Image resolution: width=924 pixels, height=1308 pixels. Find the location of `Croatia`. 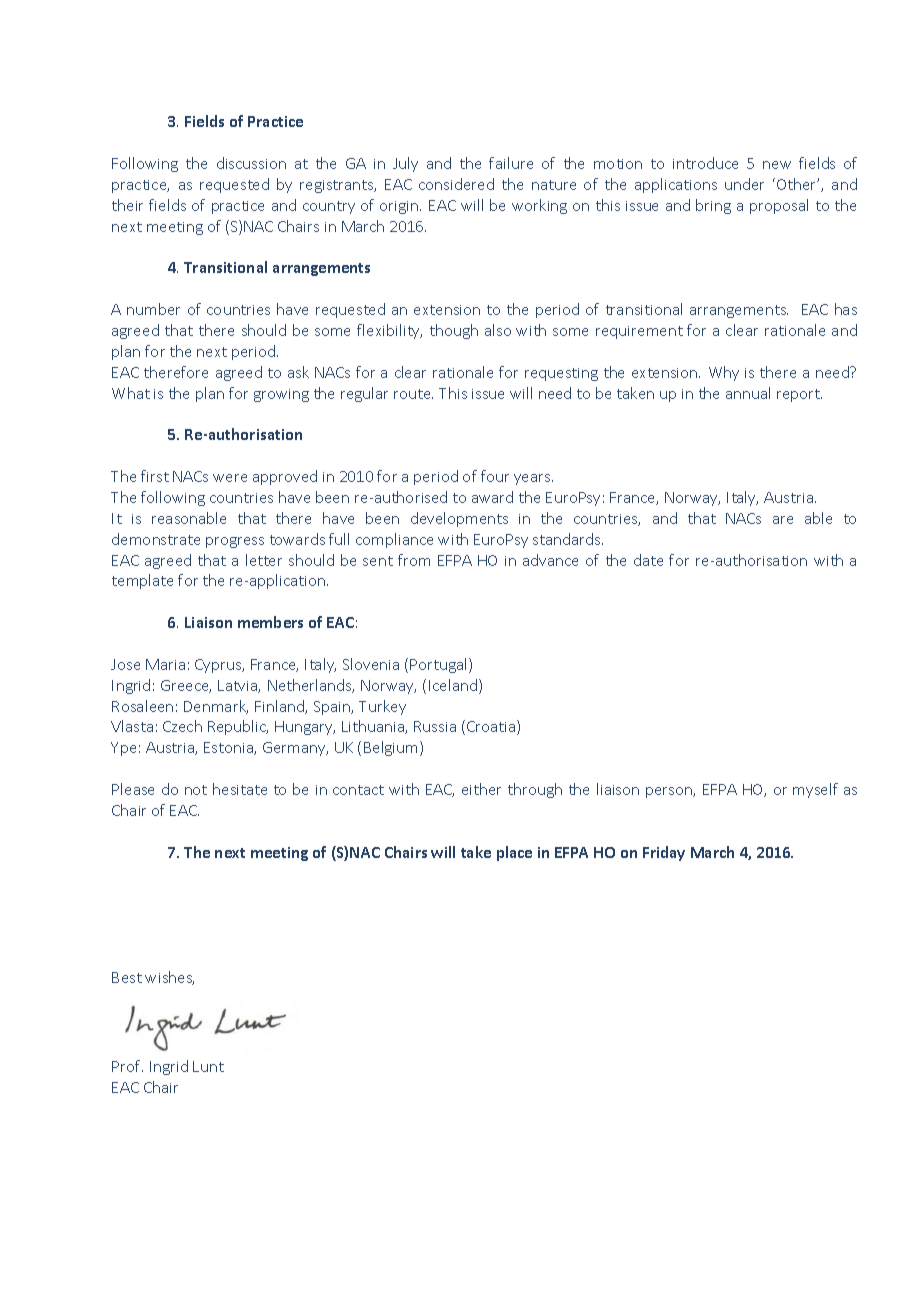

Croatia is located at coordinates (492, 727).
